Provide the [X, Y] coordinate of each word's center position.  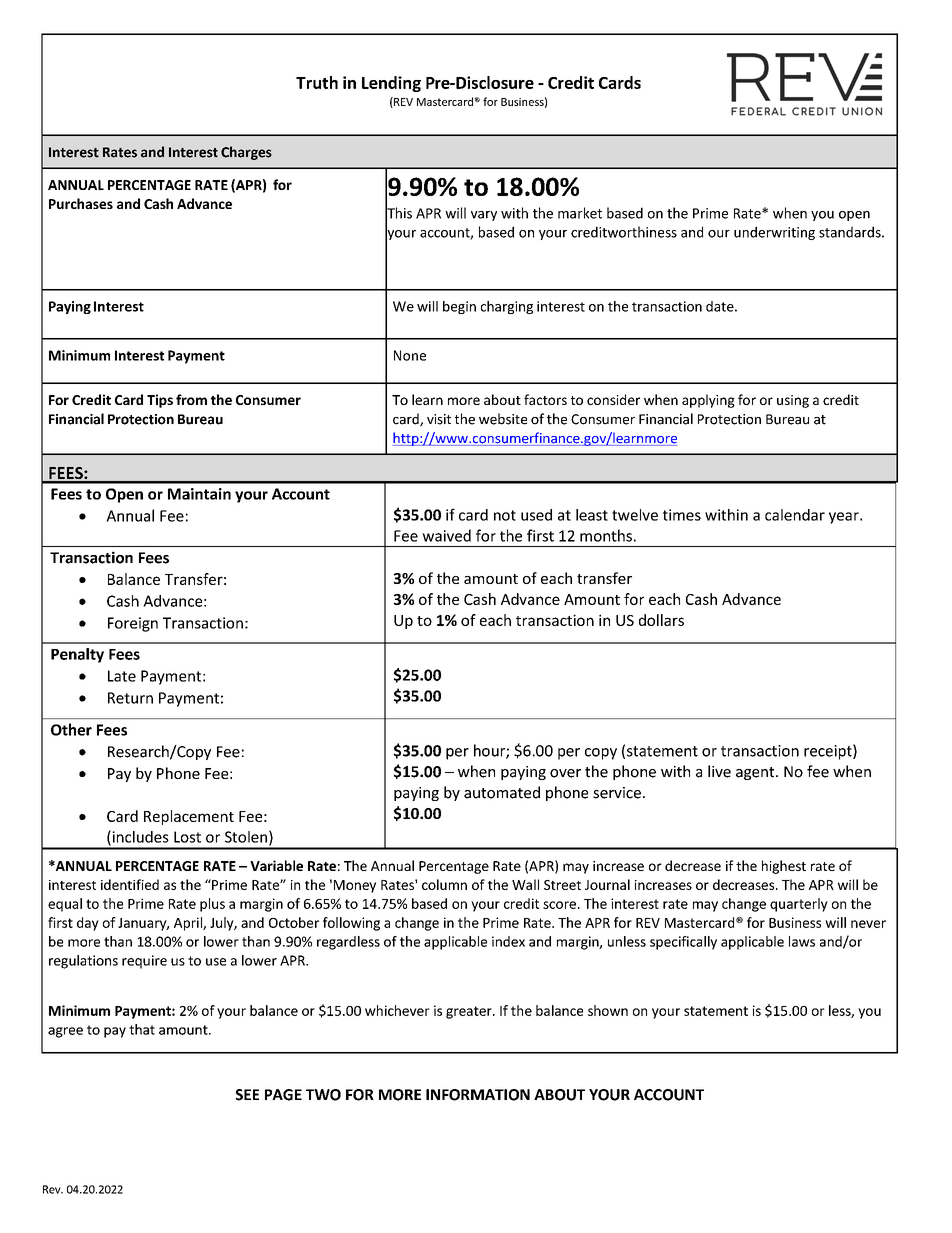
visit [439, 419]
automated [502, 792]
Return [130, 698]
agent [756, 773]
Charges [246, 153]
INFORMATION [478, 1095]
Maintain [199, 494]
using [793, 401]
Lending [391, 84]
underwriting [774, 233]
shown [608, 1010]
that [142, 1029]
